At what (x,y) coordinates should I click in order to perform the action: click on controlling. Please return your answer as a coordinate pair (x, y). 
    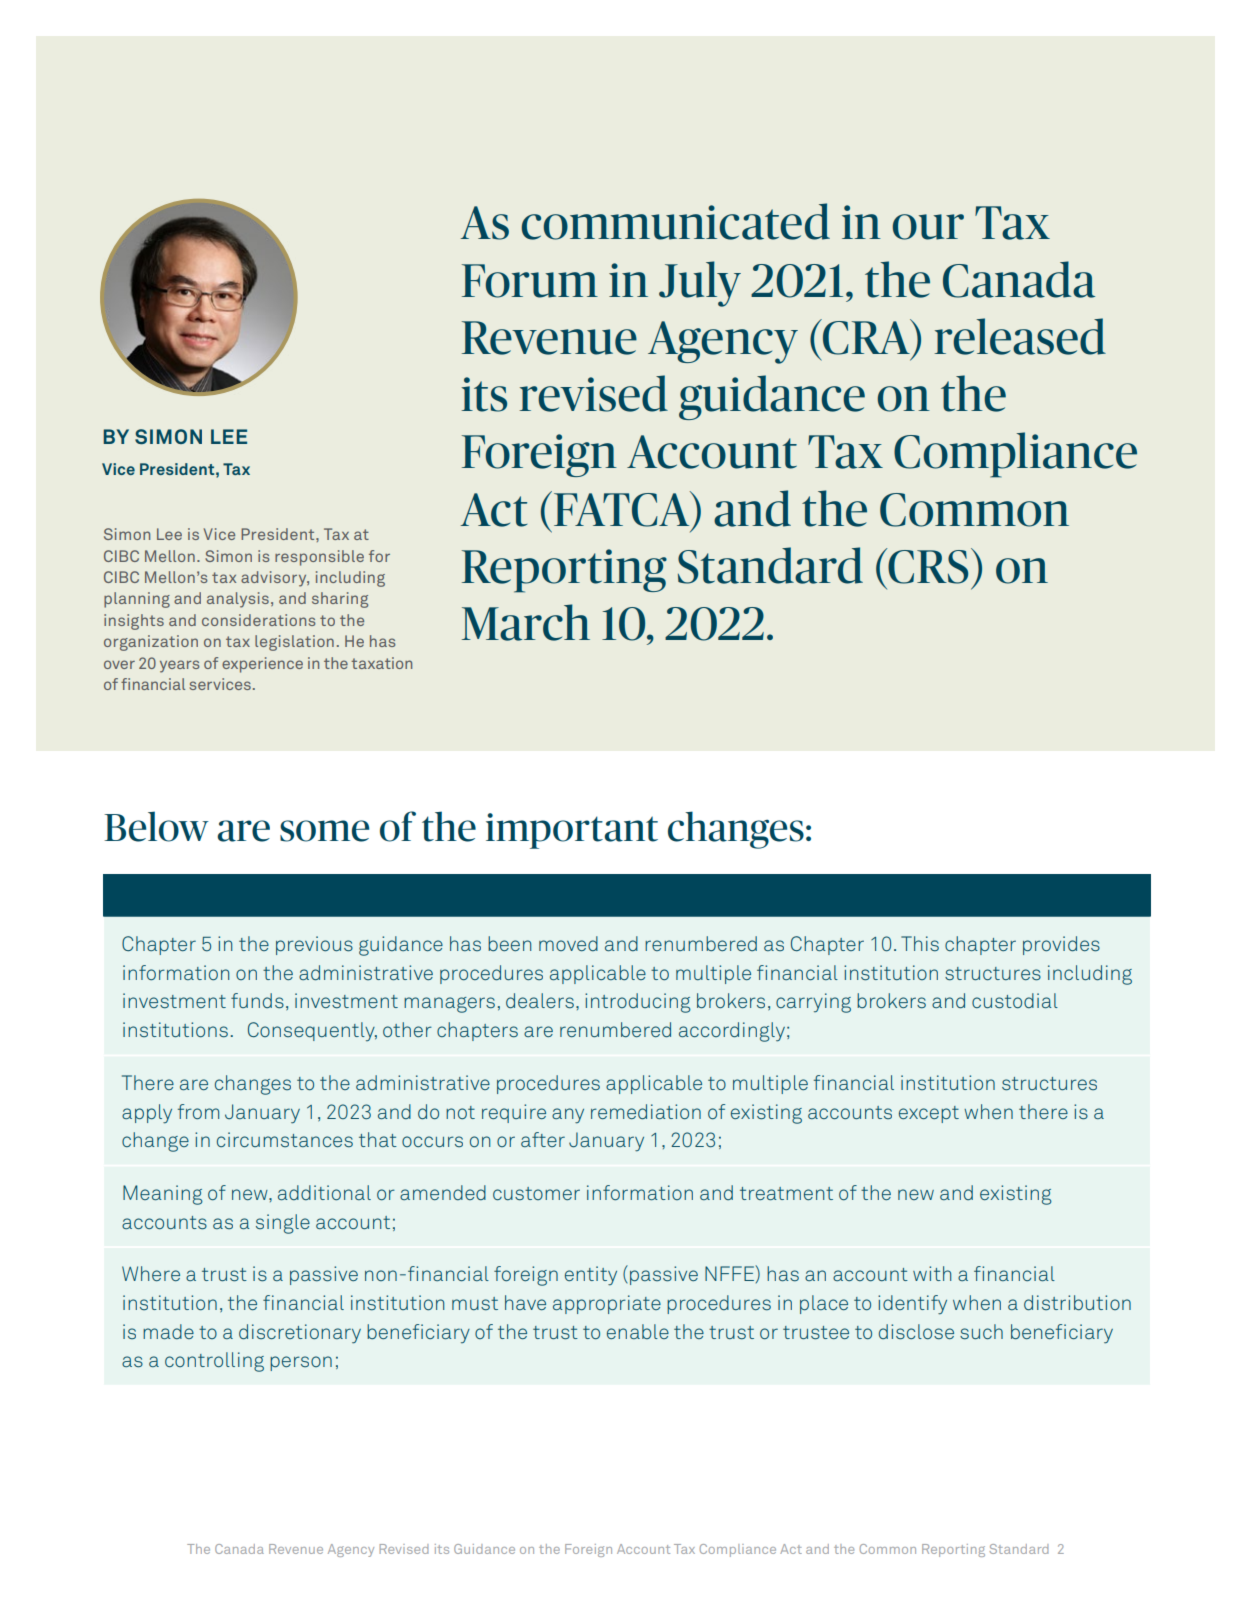
    Looking at the image, I should click on (214, 1362).
